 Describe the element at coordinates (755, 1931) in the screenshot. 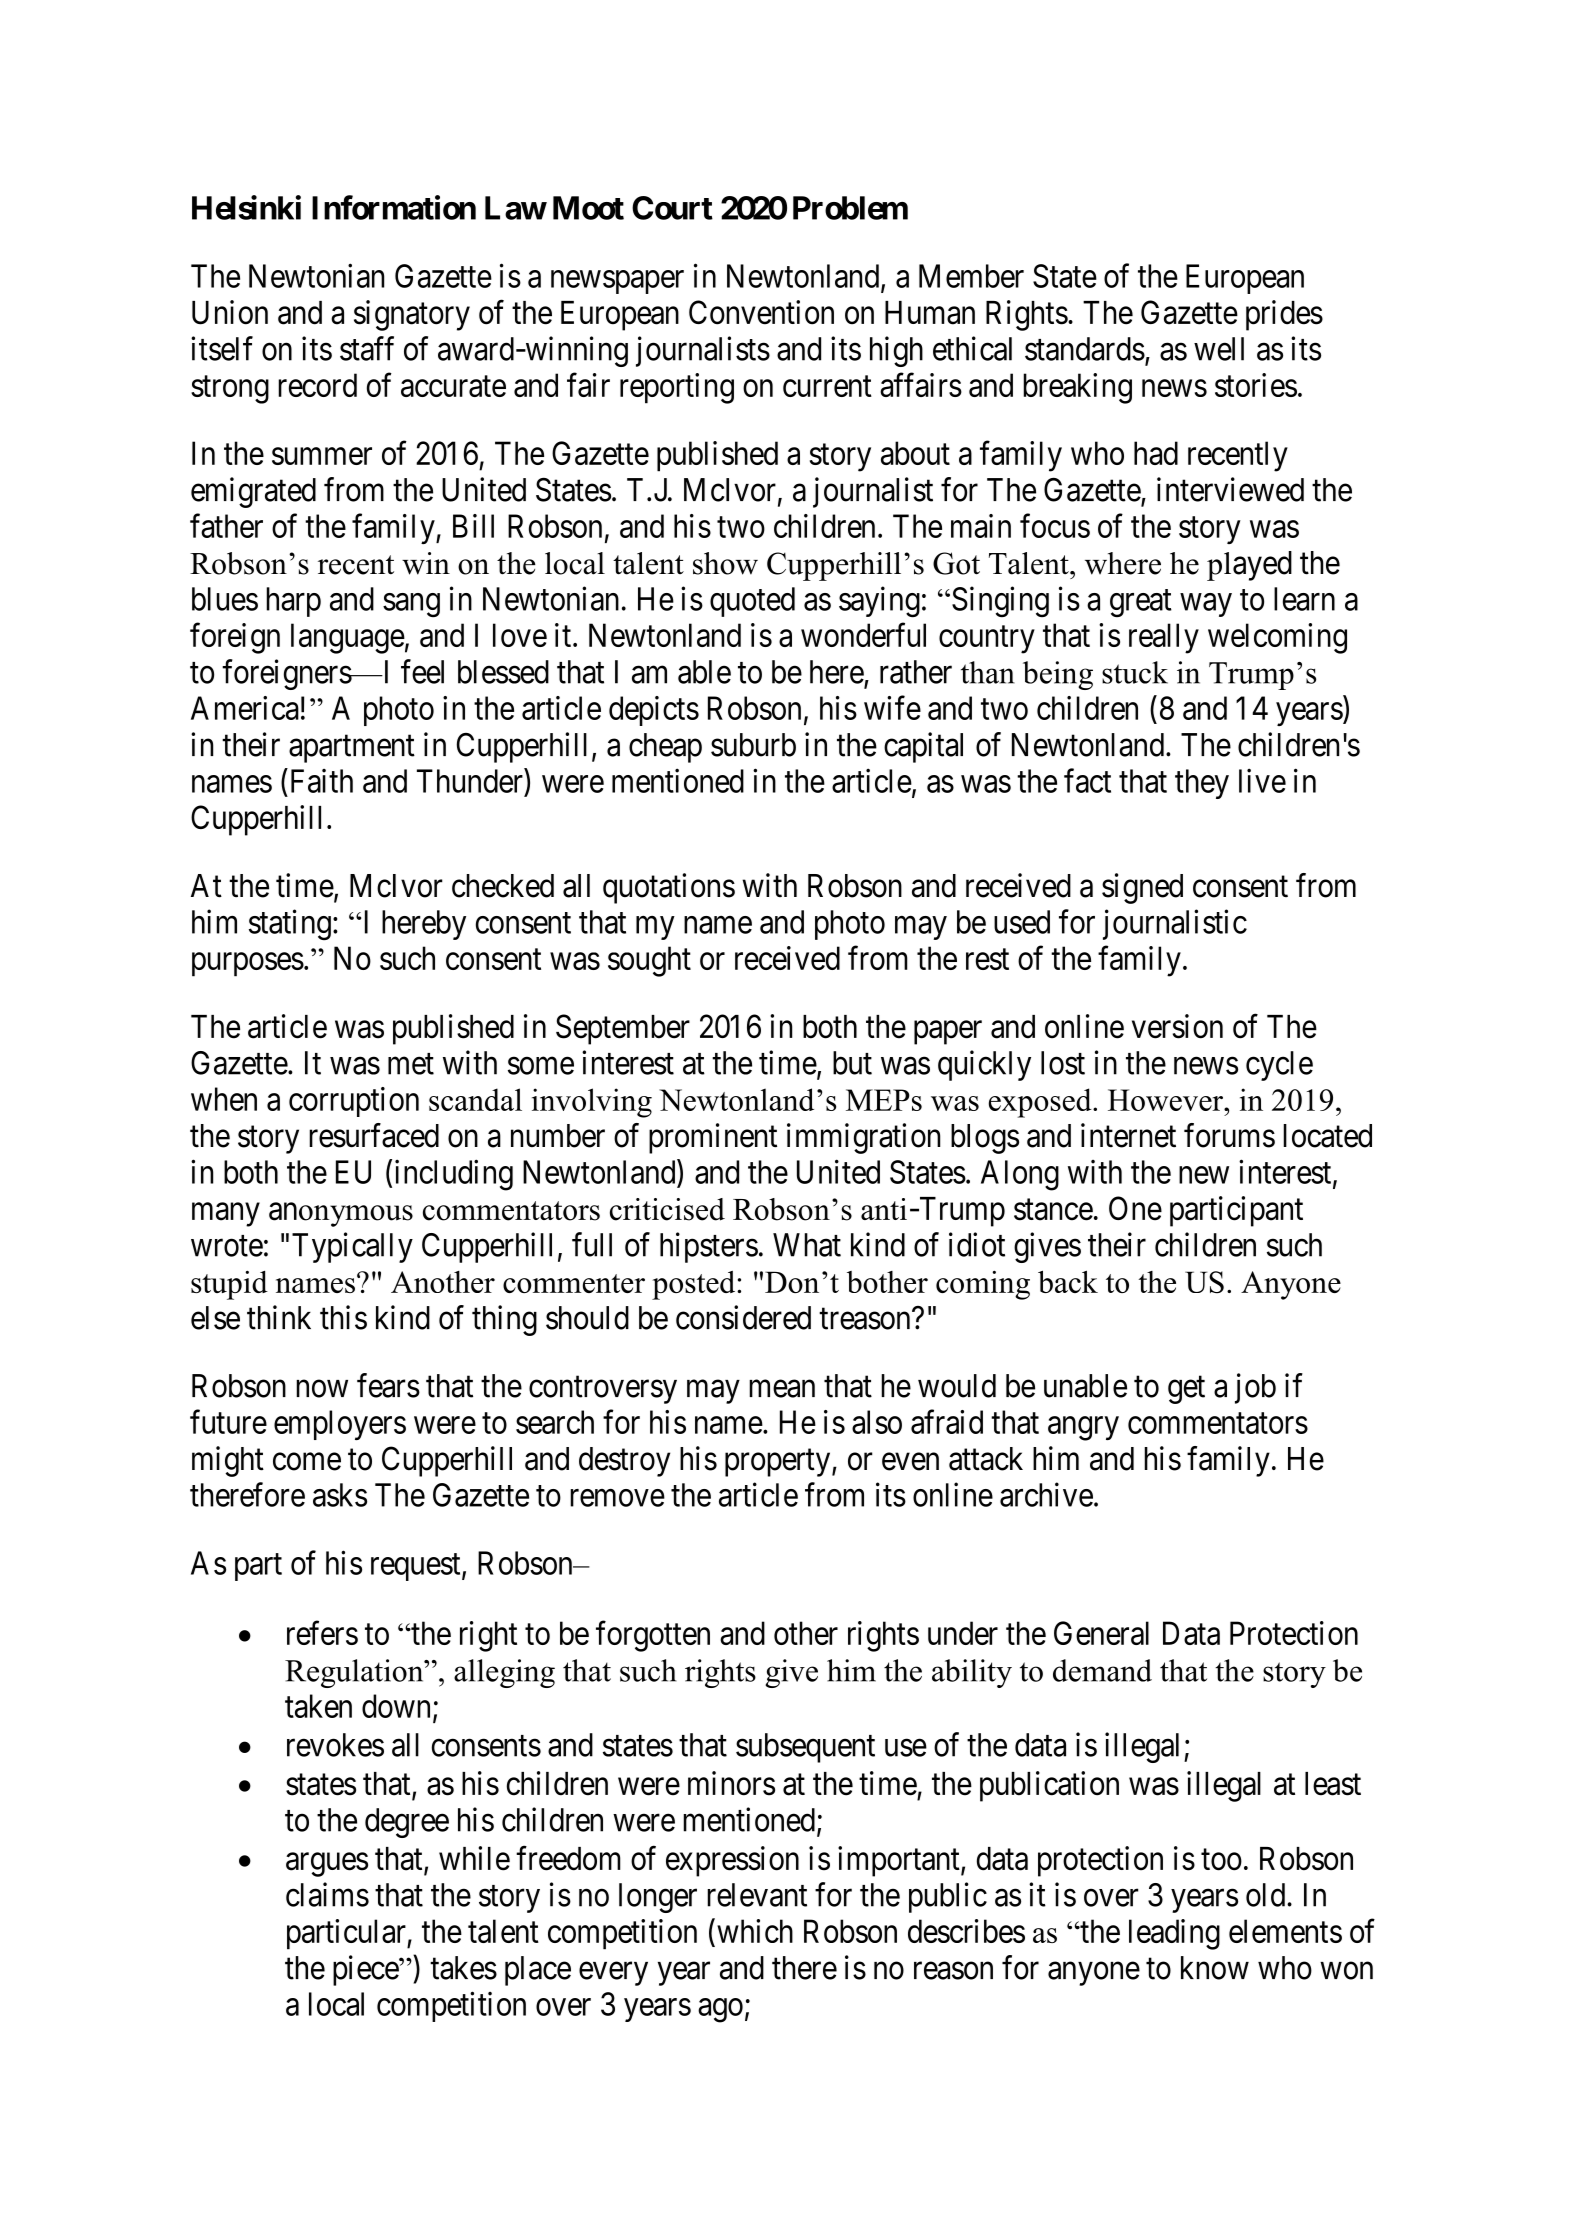

I see `which` at that location.
